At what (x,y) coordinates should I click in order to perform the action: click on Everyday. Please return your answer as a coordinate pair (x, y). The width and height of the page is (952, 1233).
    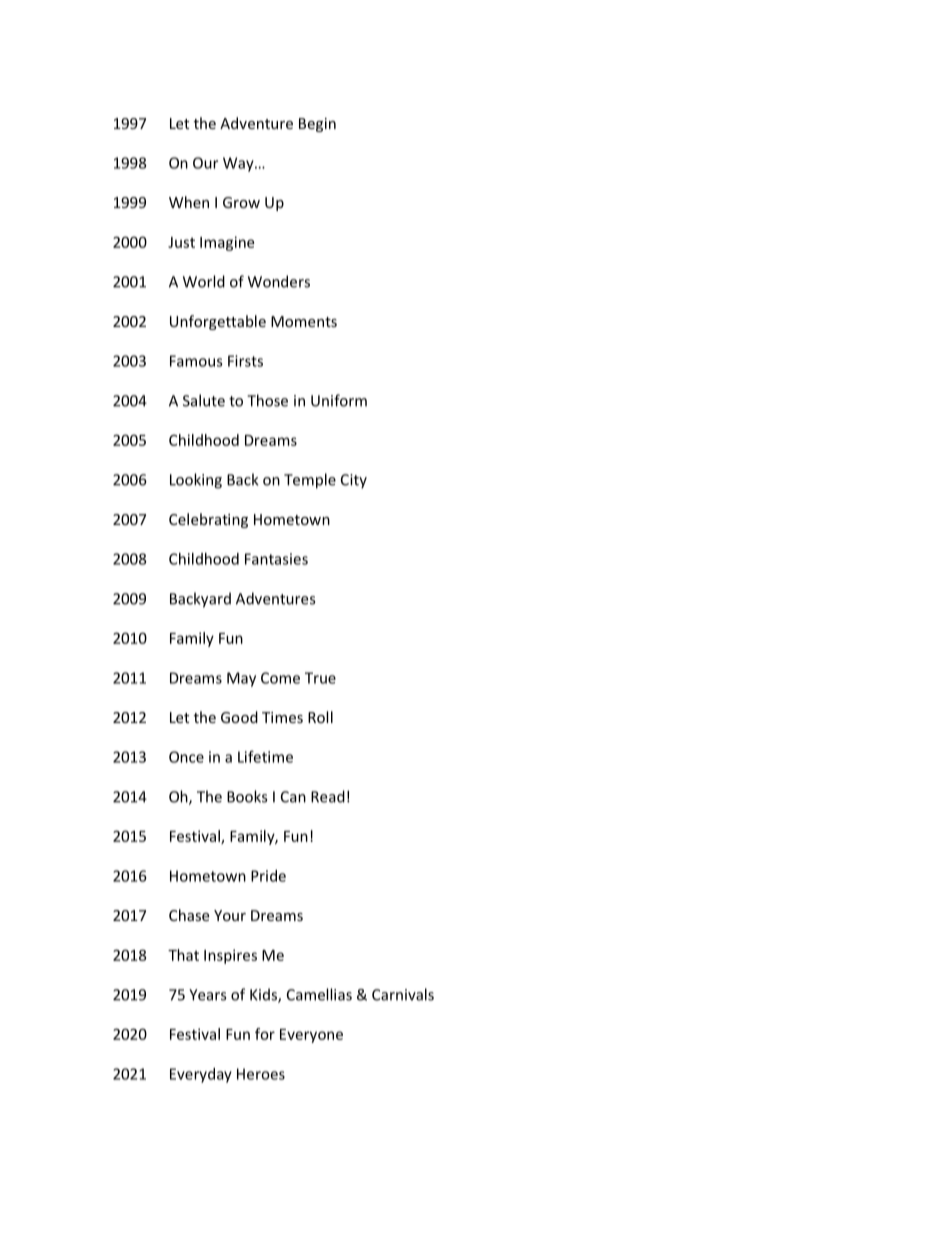
    Looking at the image, I should click on (201, 1075).
